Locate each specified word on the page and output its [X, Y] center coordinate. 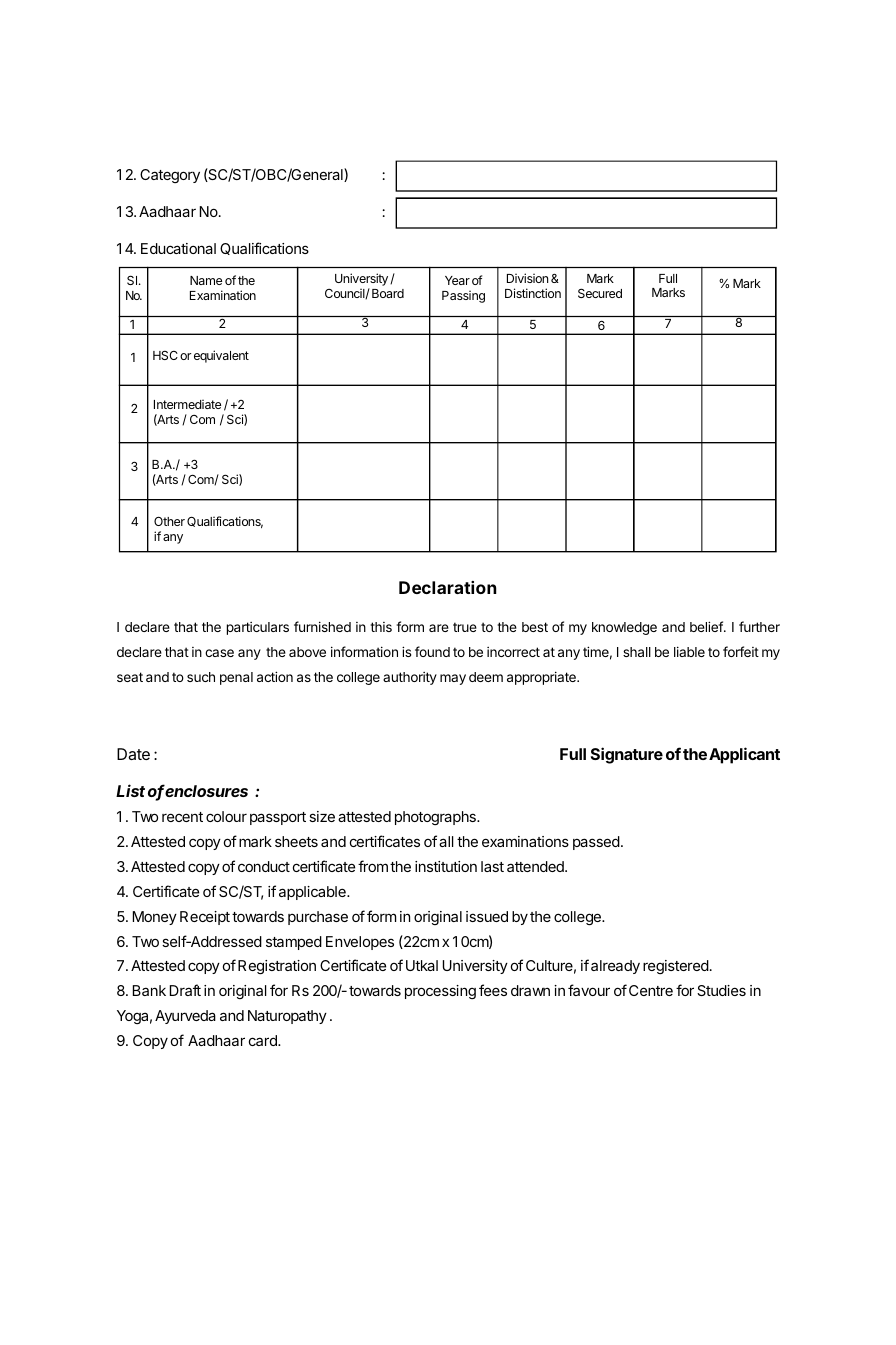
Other [169, 521]
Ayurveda [185, 1017]
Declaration [448, 587]
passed [596, 843]
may [453, 679]
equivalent [221, 356]
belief [707, 626]
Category [170, 176]
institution [446, 866]
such [201, 677]
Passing [463, 296]
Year [457, 280]
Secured [600, 293]
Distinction [533, 293]
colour [226, 816]
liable [689, 651]
